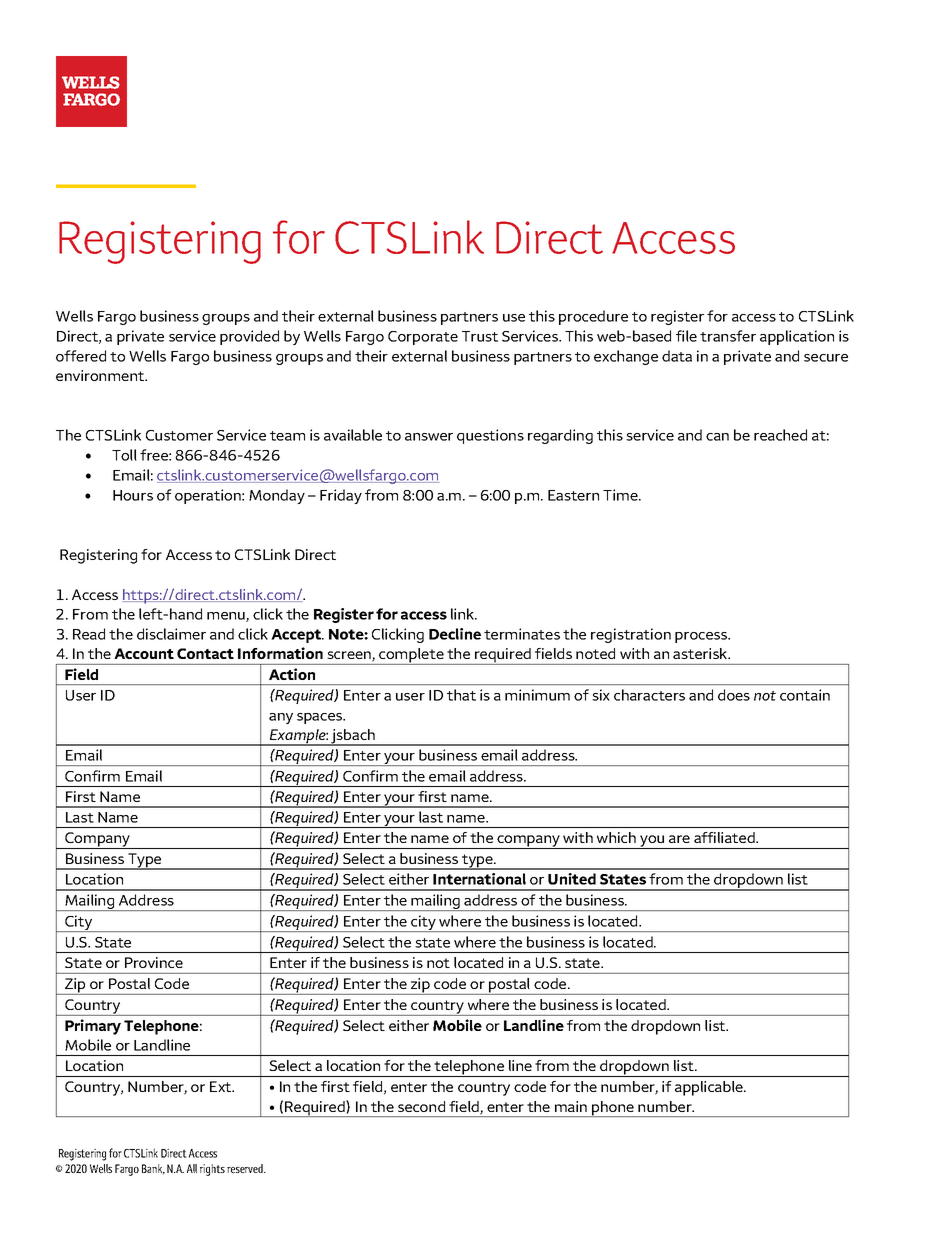 Image resolution: width=952 pixels, height=1233 pixels. Describe the element at coordinates (480, 336) in the screenshot. I see `Trust` at that location.
